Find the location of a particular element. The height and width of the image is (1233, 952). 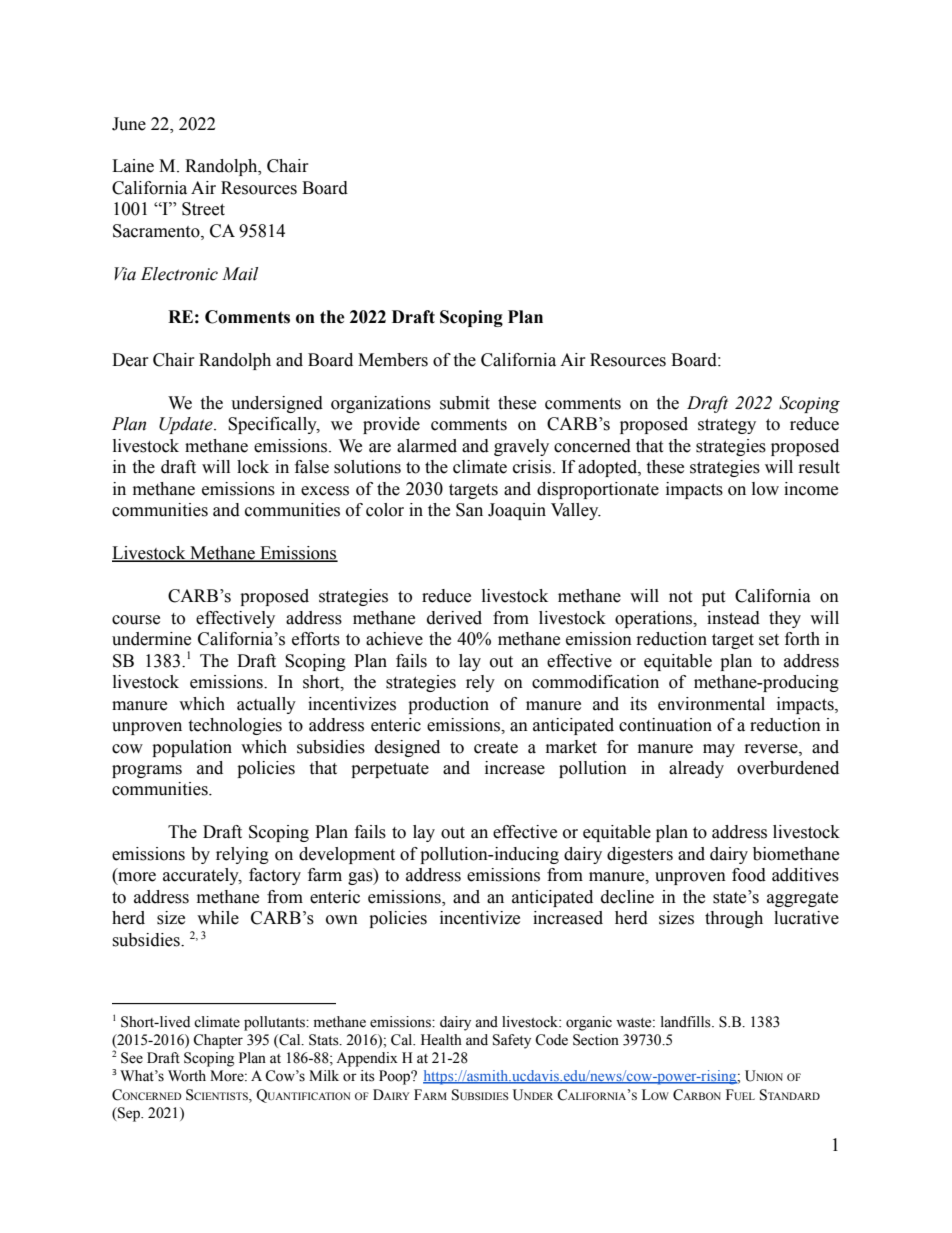

derived is located at coordinates (454, 618).
